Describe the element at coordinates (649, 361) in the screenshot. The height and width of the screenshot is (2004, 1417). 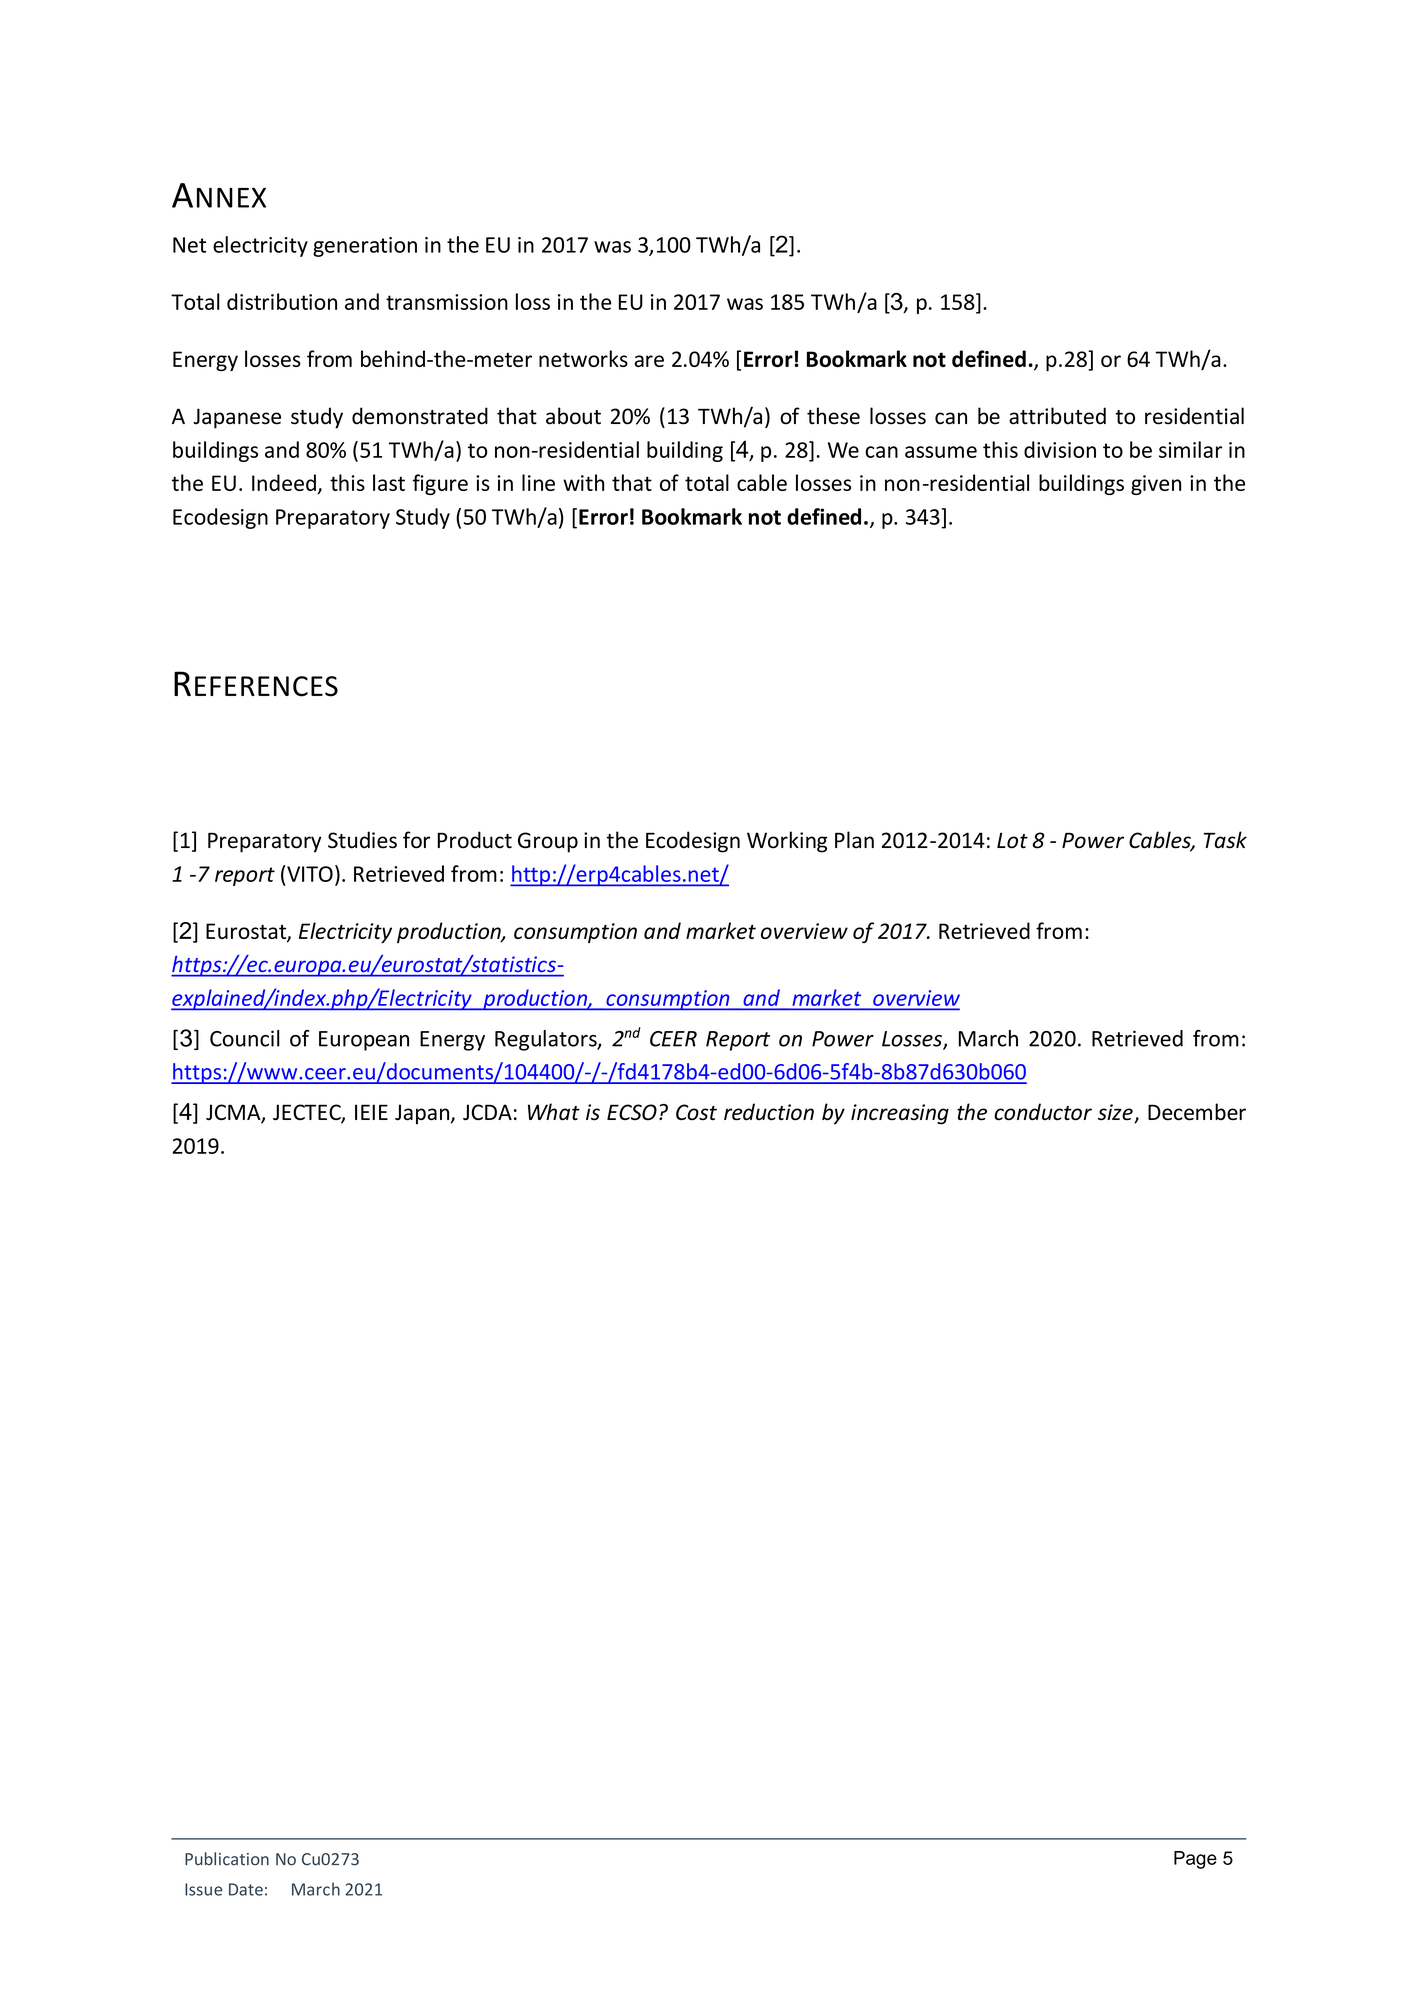
I see `are` at that location.
